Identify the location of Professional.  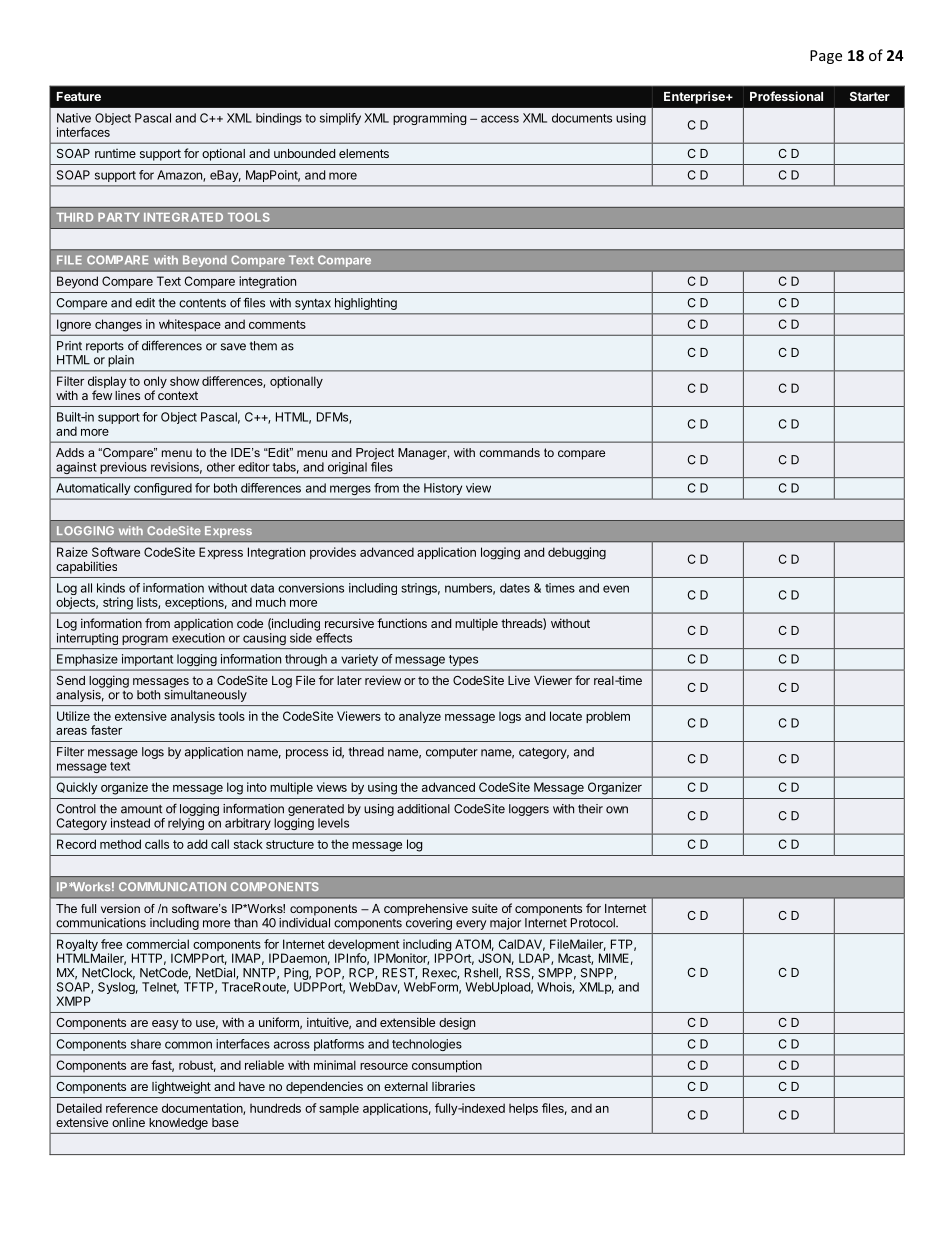
(786, 96).
